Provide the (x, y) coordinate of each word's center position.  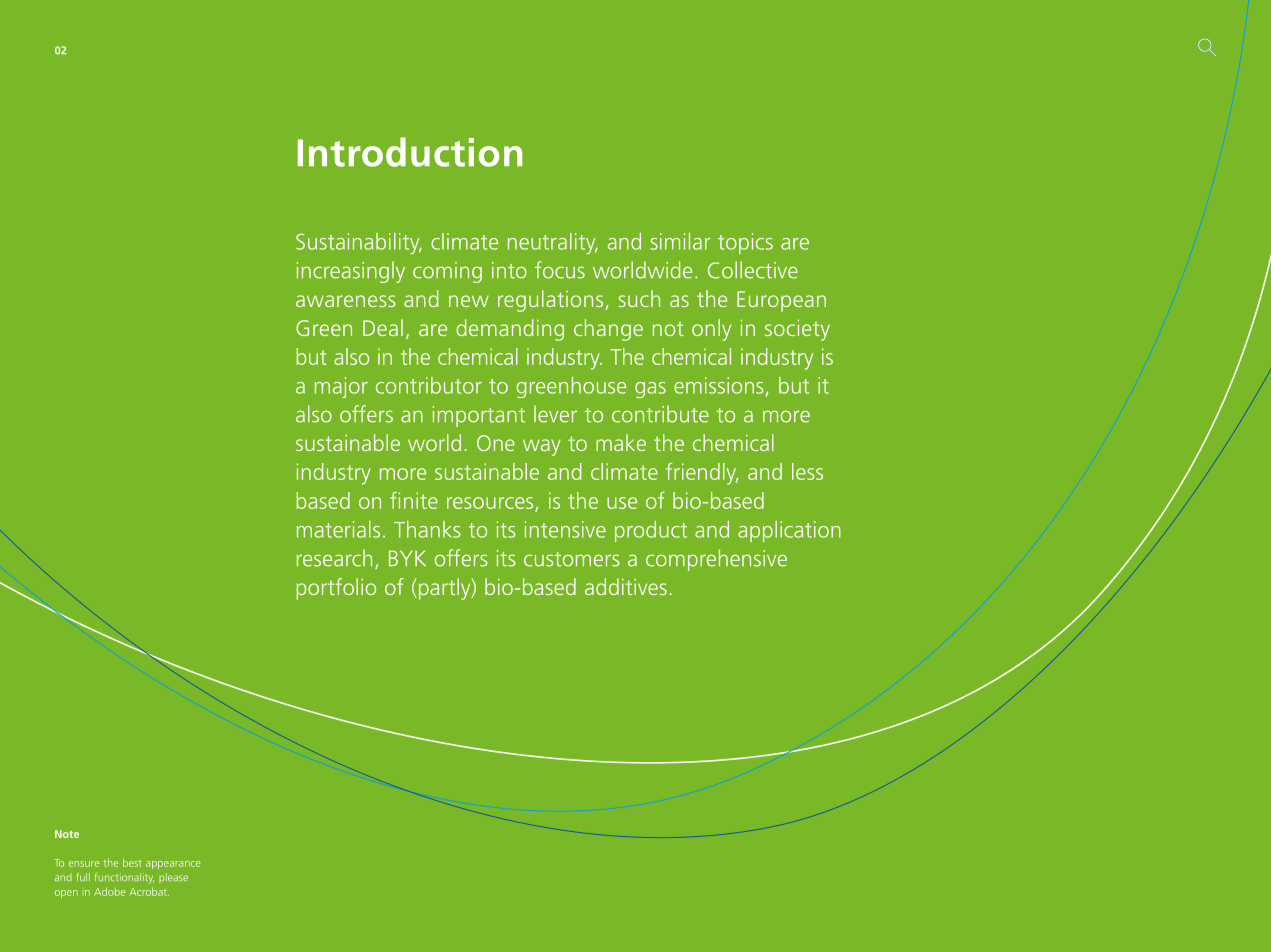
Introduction (410, 152)
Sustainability (359, 243)
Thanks (427, 529)
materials (338, 529)
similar (680, 241)
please (173, 878)
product (651, 531)
